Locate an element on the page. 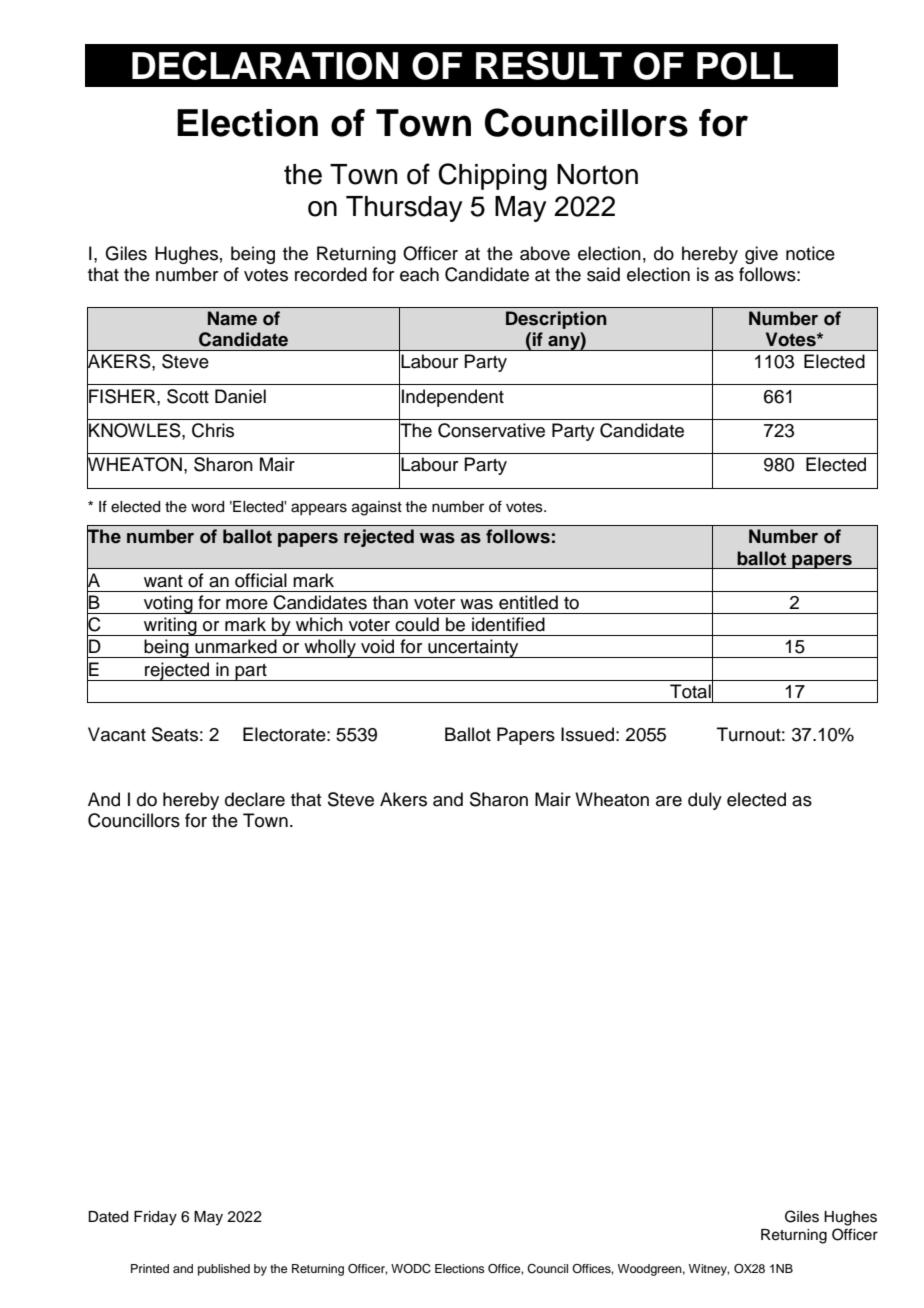  DECLARATION is located at coordinates (265, 65).
